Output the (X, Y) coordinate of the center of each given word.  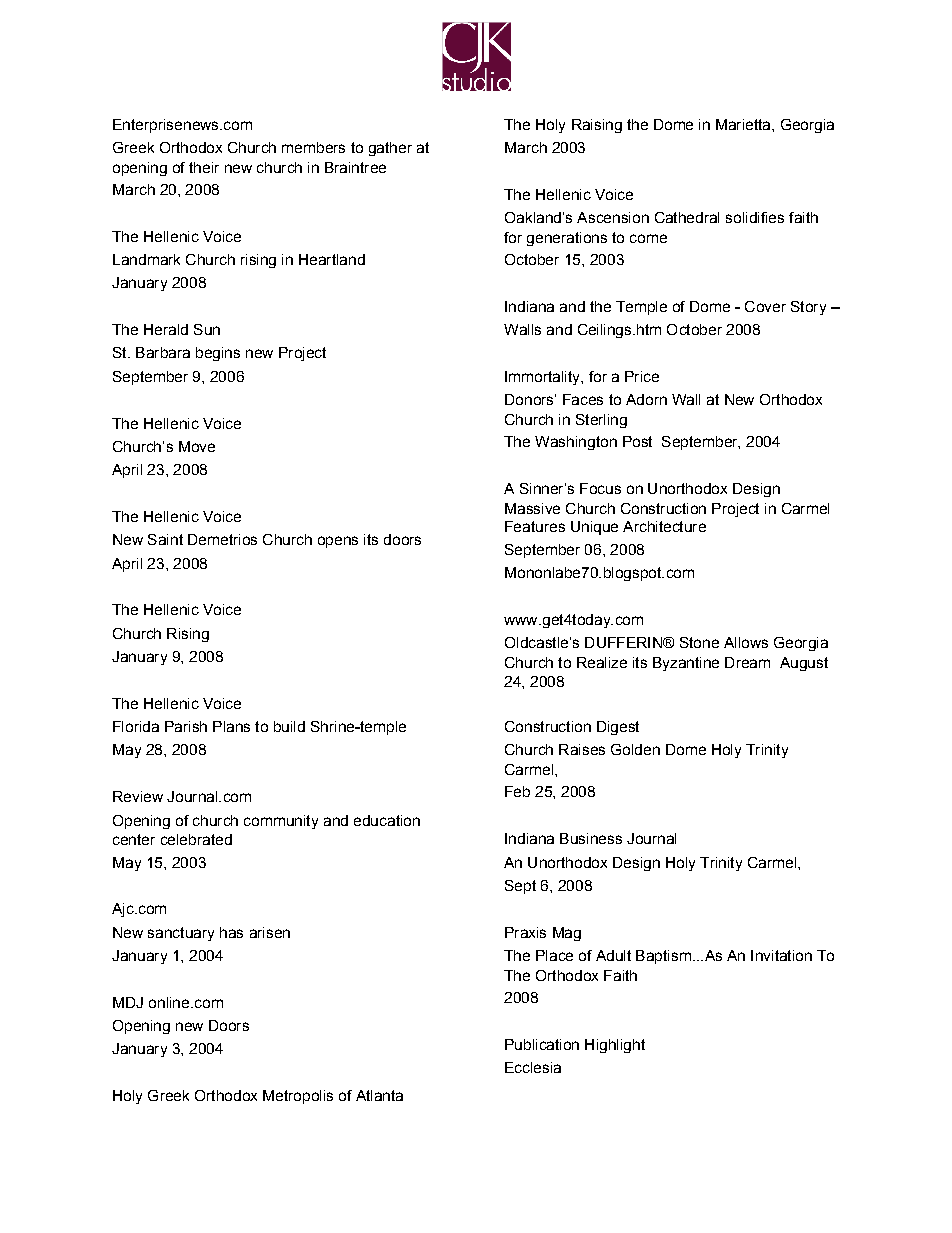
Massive (532, 508)
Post (637, 441)
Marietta (744, 124)
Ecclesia (533, 1067)
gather (390, 149)
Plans (231, 726)
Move (197, 446)
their (204, 167)
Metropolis (298, 1097)
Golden (635, 749)
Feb (517, 791)
